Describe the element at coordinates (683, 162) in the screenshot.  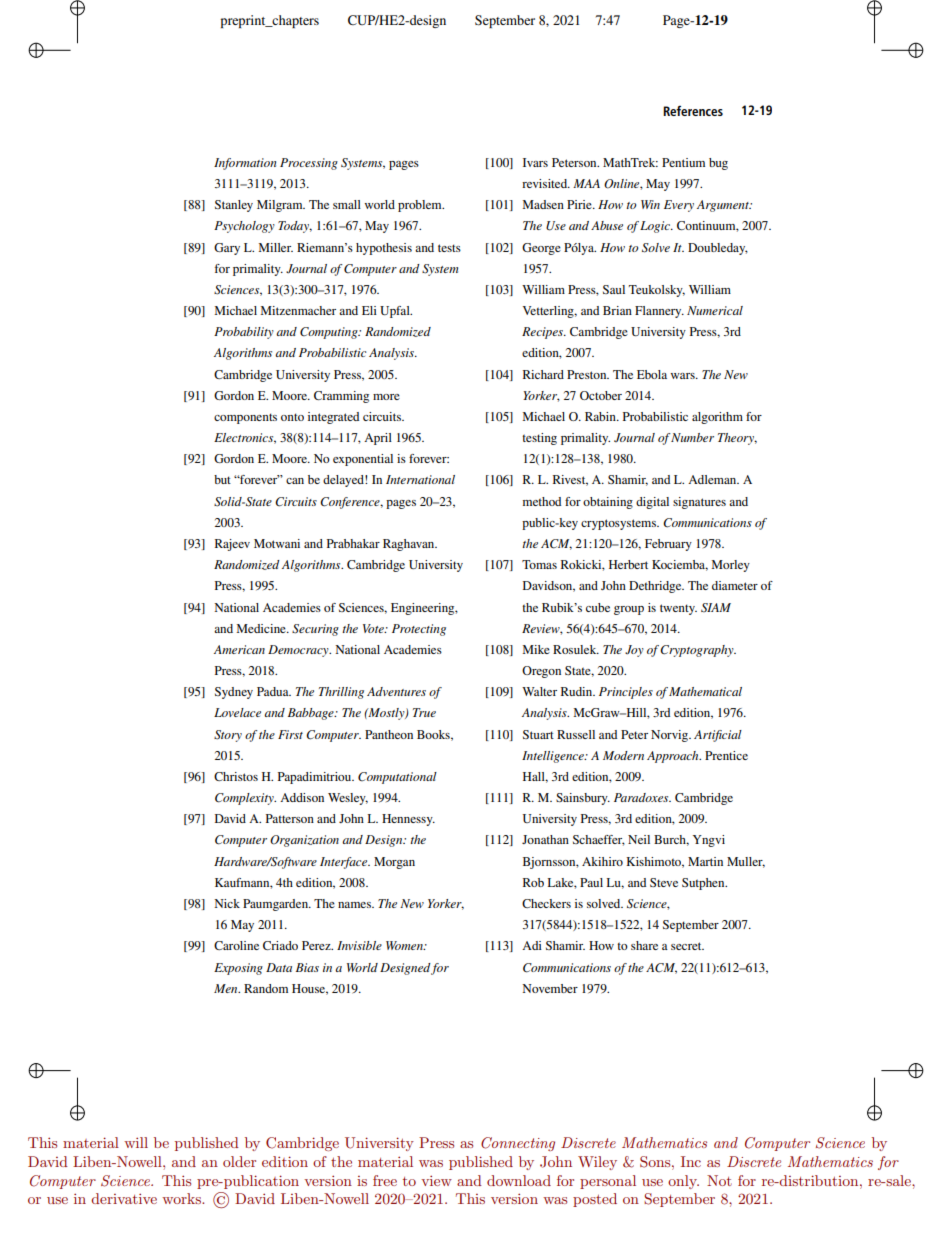
I see `Pentium` at that location.
